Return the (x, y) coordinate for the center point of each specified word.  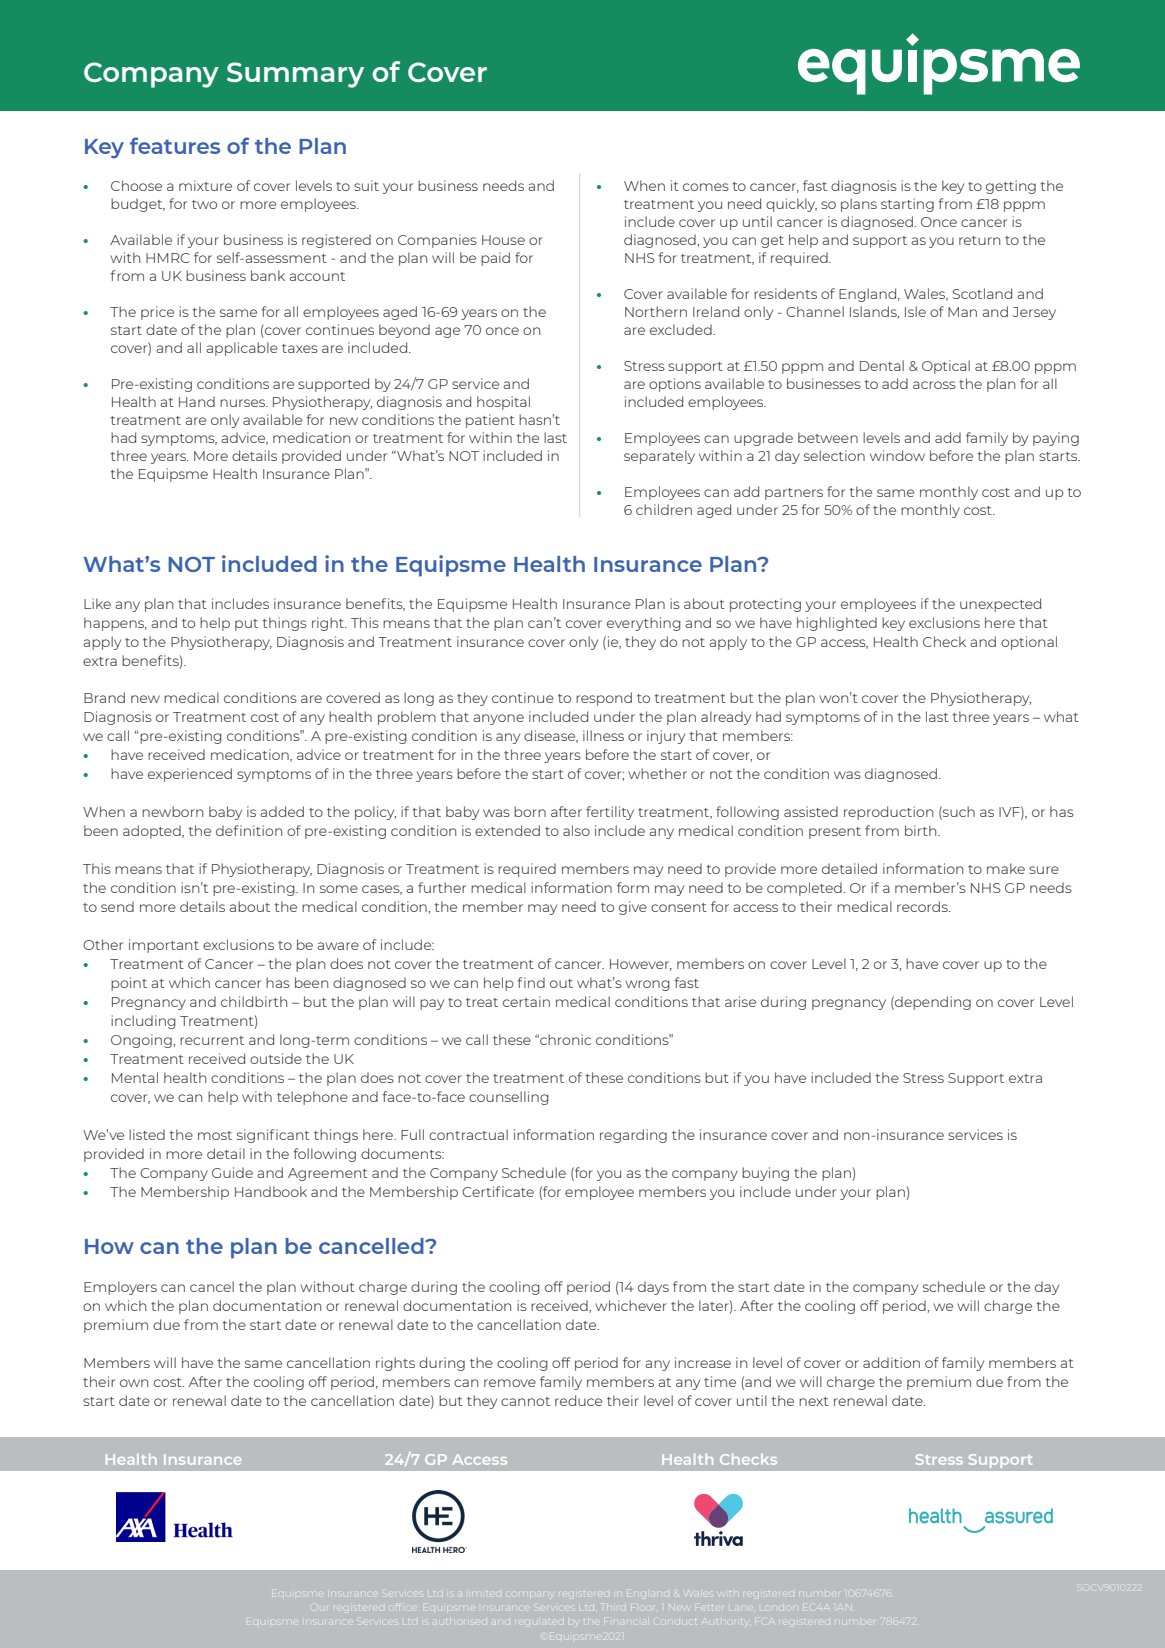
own (134, 1383)
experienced (190, 775)
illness (603, 735)
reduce (578, 1400)
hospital (503, 403)
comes (706, 187)
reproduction (888, 813)
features (175, 145)
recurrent (212, 1040)
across (934, 385)
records (923, 906)
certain (526, 1001)
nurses (243, 403)
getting (1011, 187)
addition (891, 1362)
